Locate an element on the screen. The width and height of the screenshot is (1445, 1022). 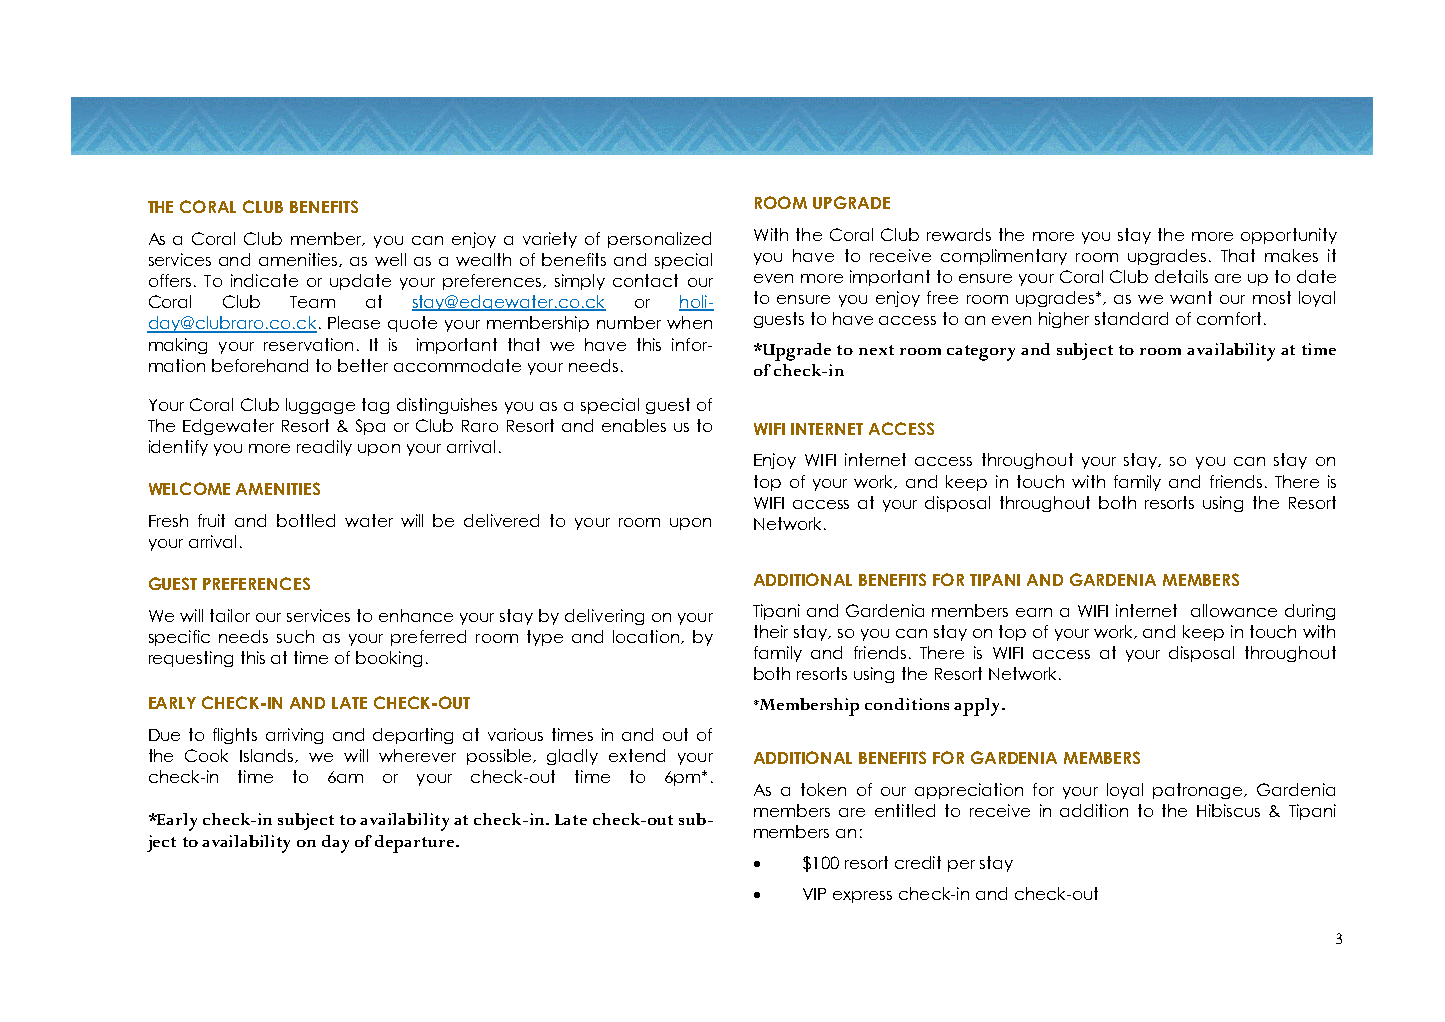
bottled is located at coordinates (306, 520).
